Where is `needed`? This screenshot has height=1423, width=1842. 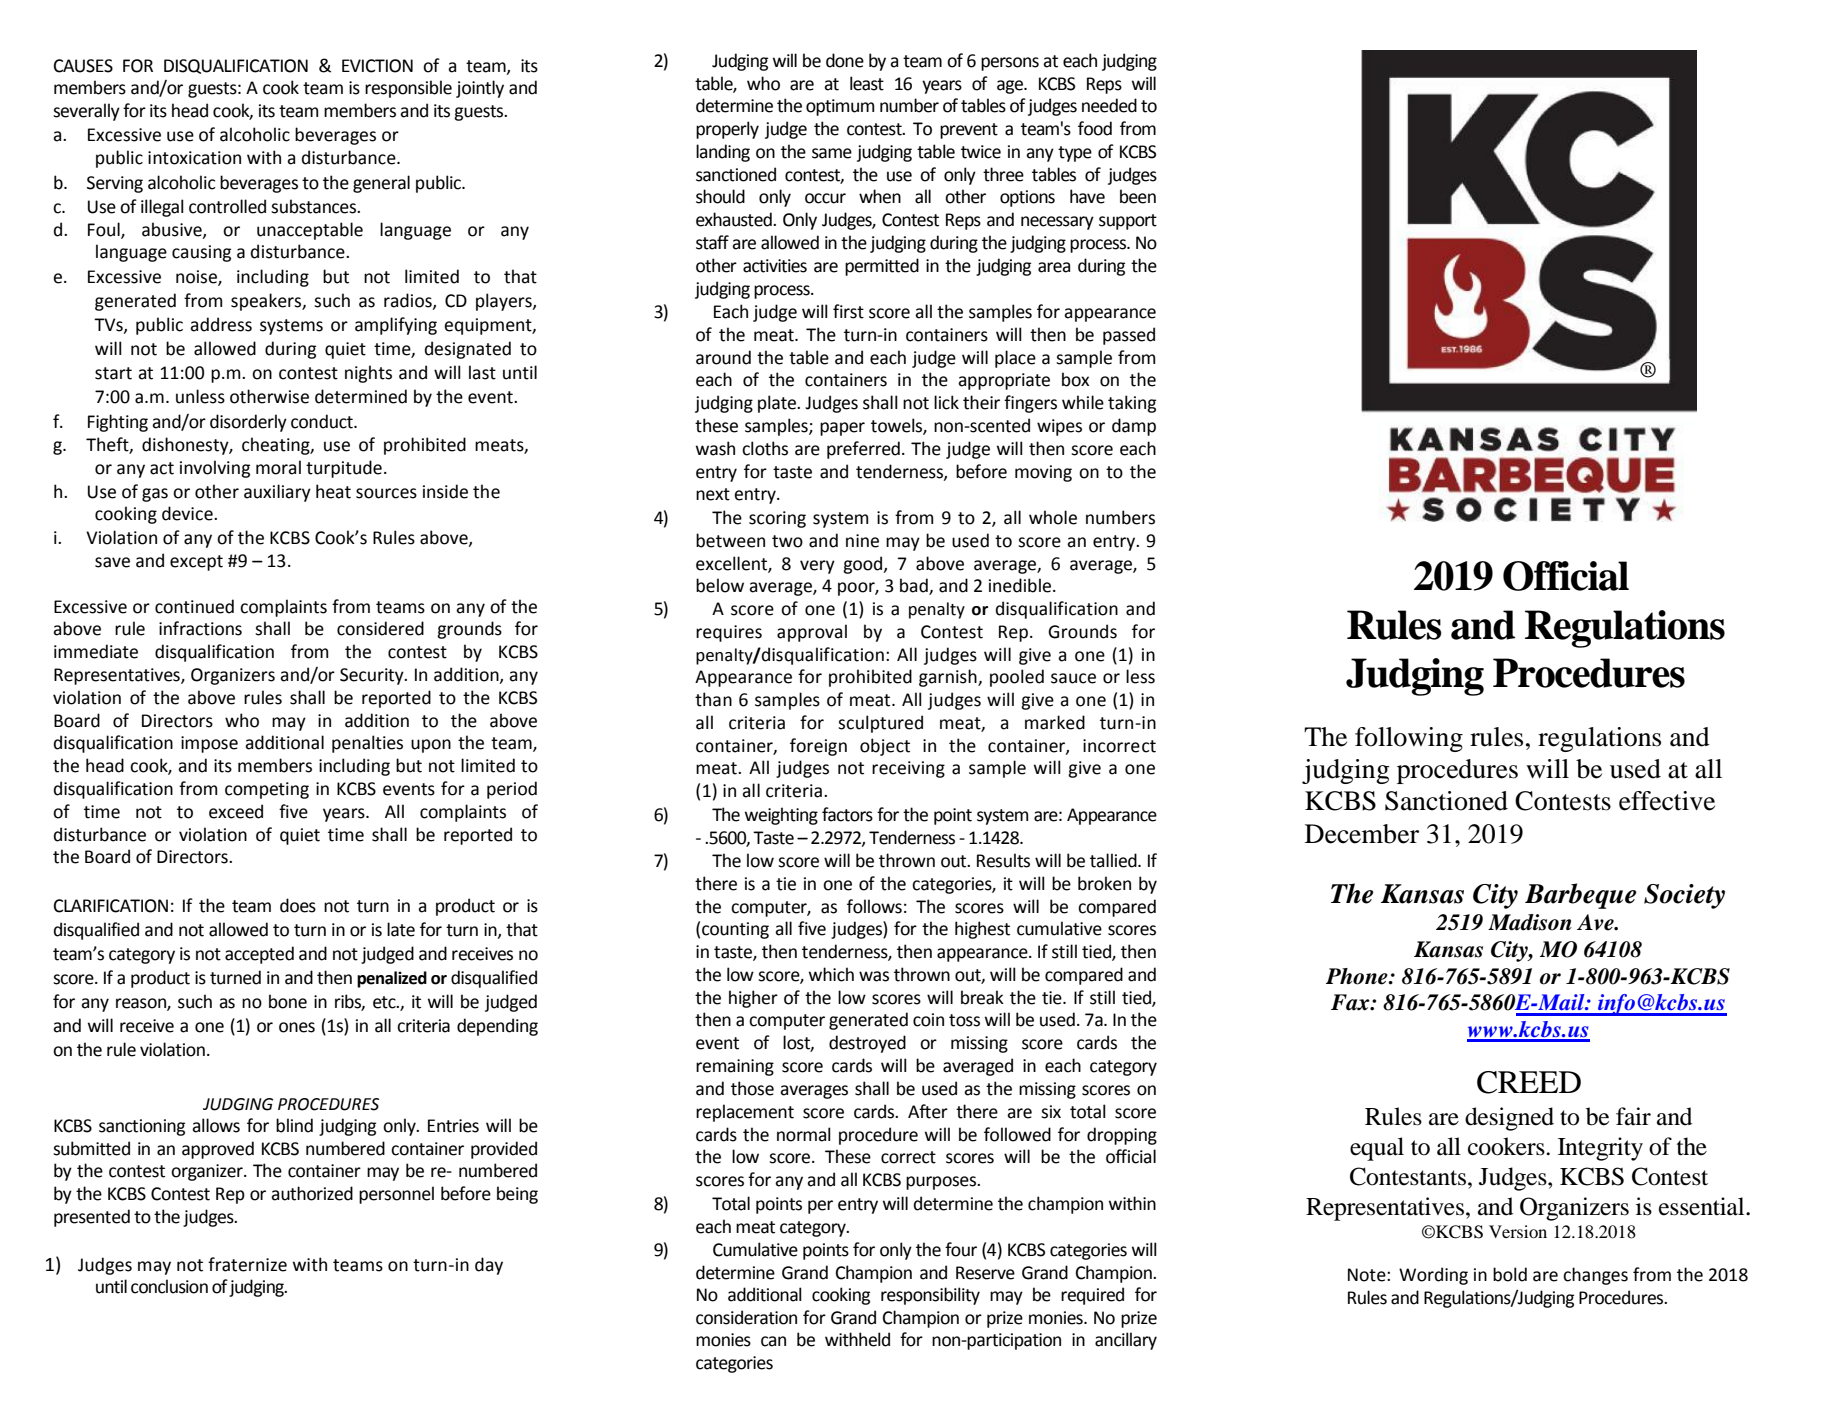 needed is located at coordinates (1109, 105).
